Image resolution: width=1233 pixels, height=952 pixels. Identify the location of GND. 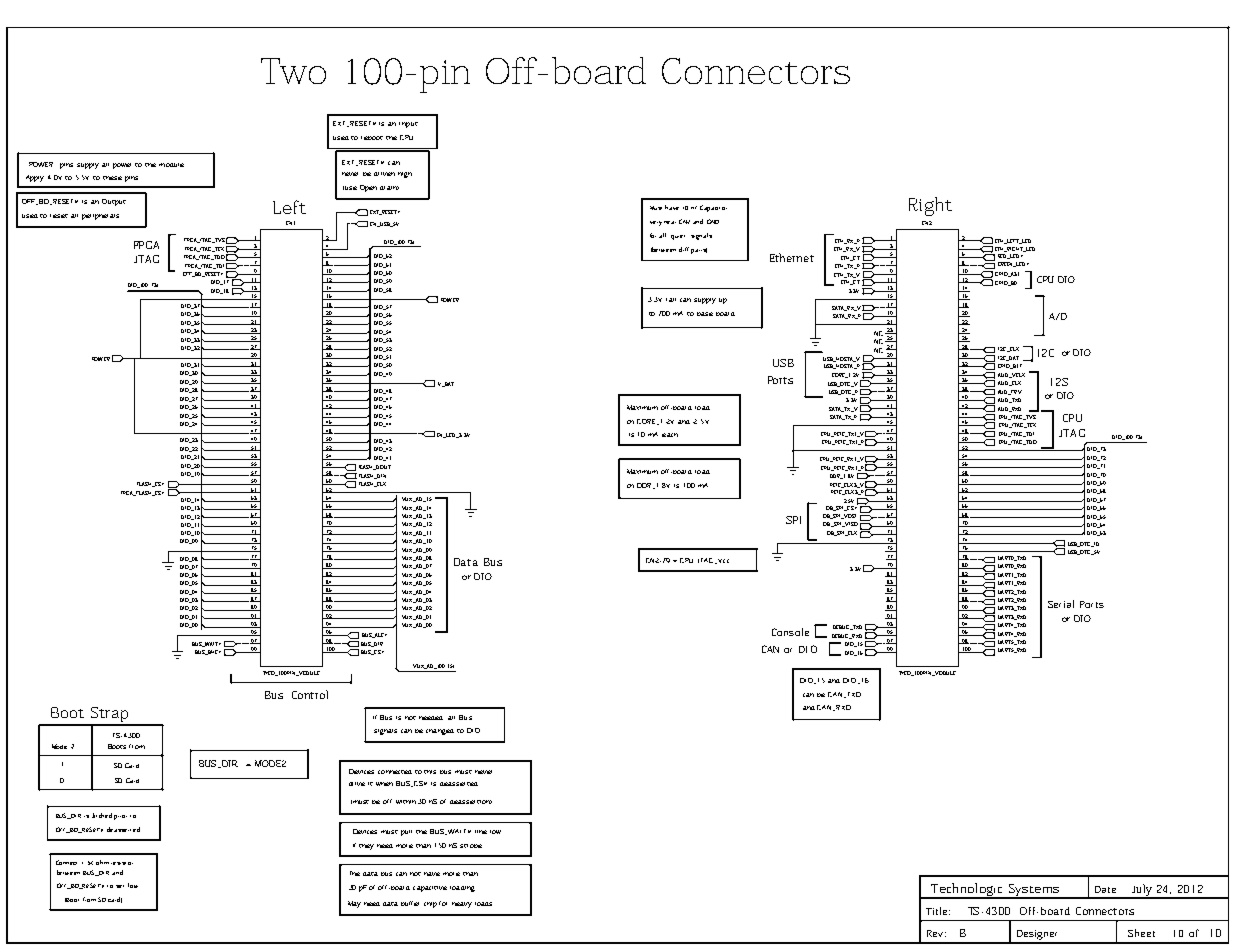
(713, 221).
